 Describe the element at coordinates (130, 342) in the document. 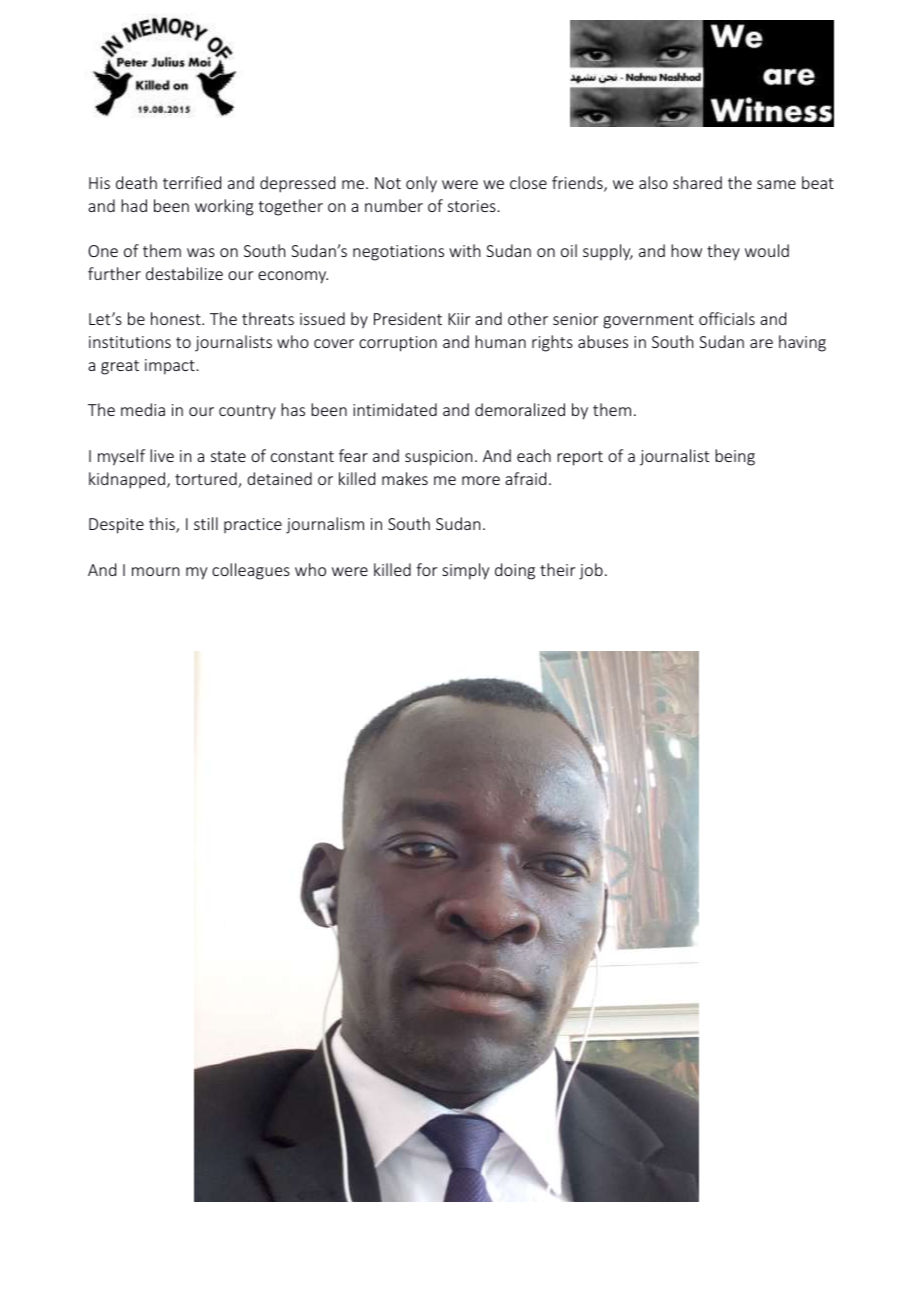

I see `institutions` at that location.
